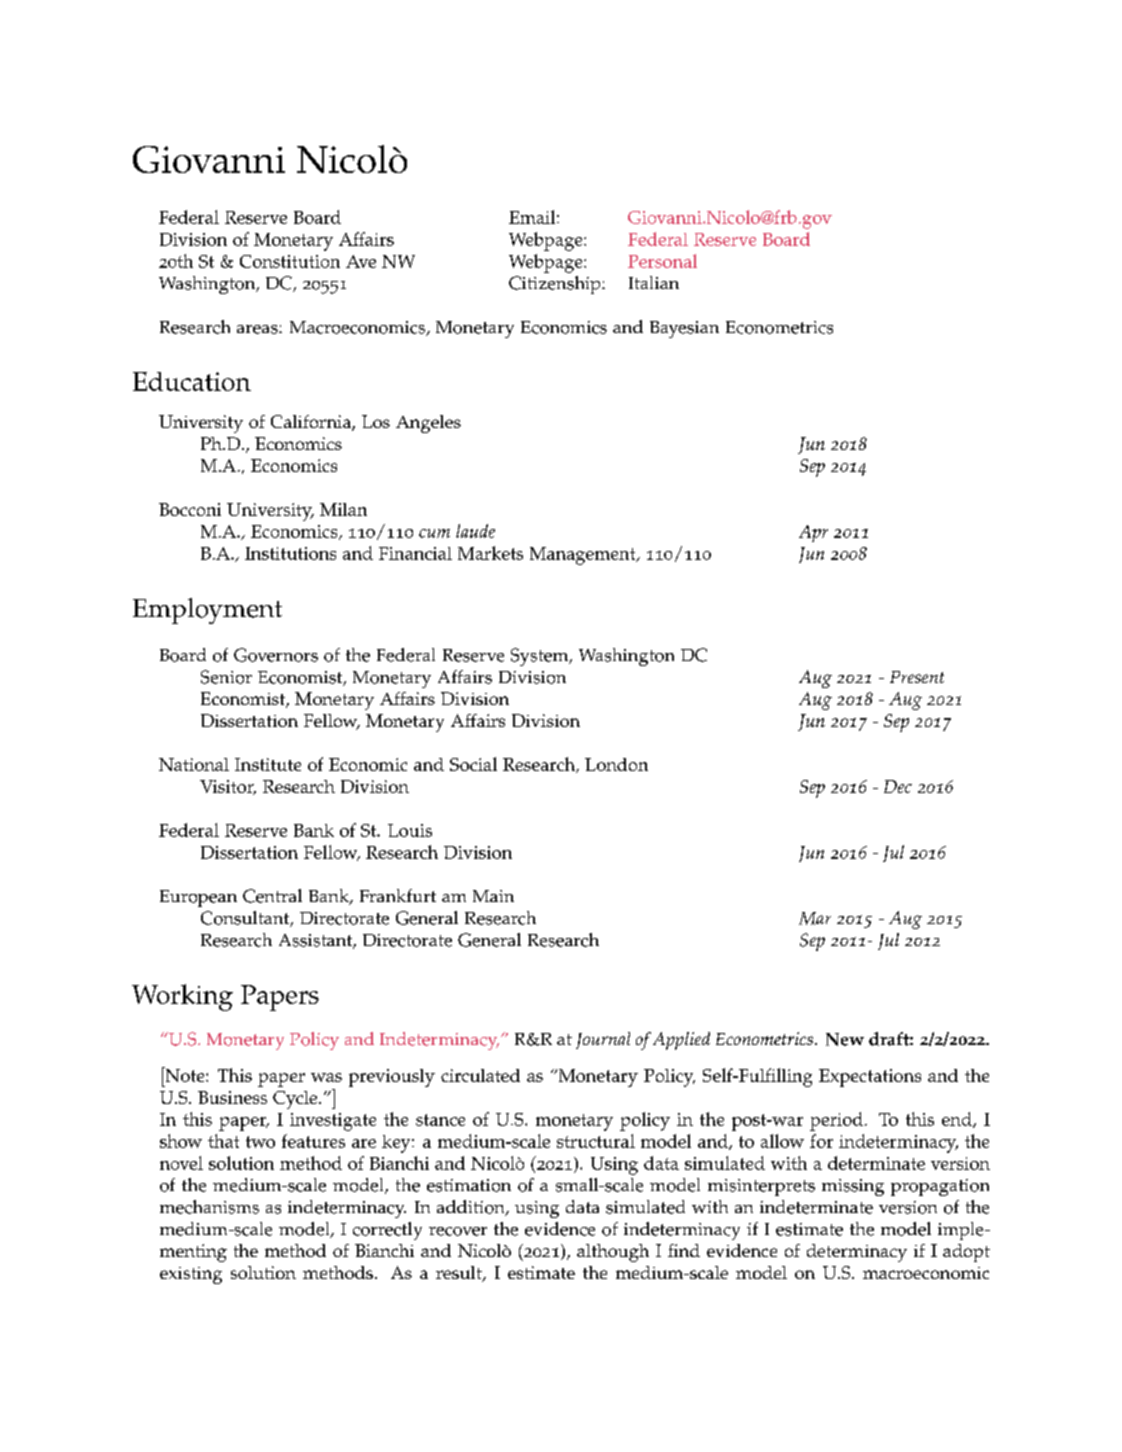  What do you see at coordinates (556, 285) in the screenshot?
I see `Citizenship` at bounding box center [556, 285].
